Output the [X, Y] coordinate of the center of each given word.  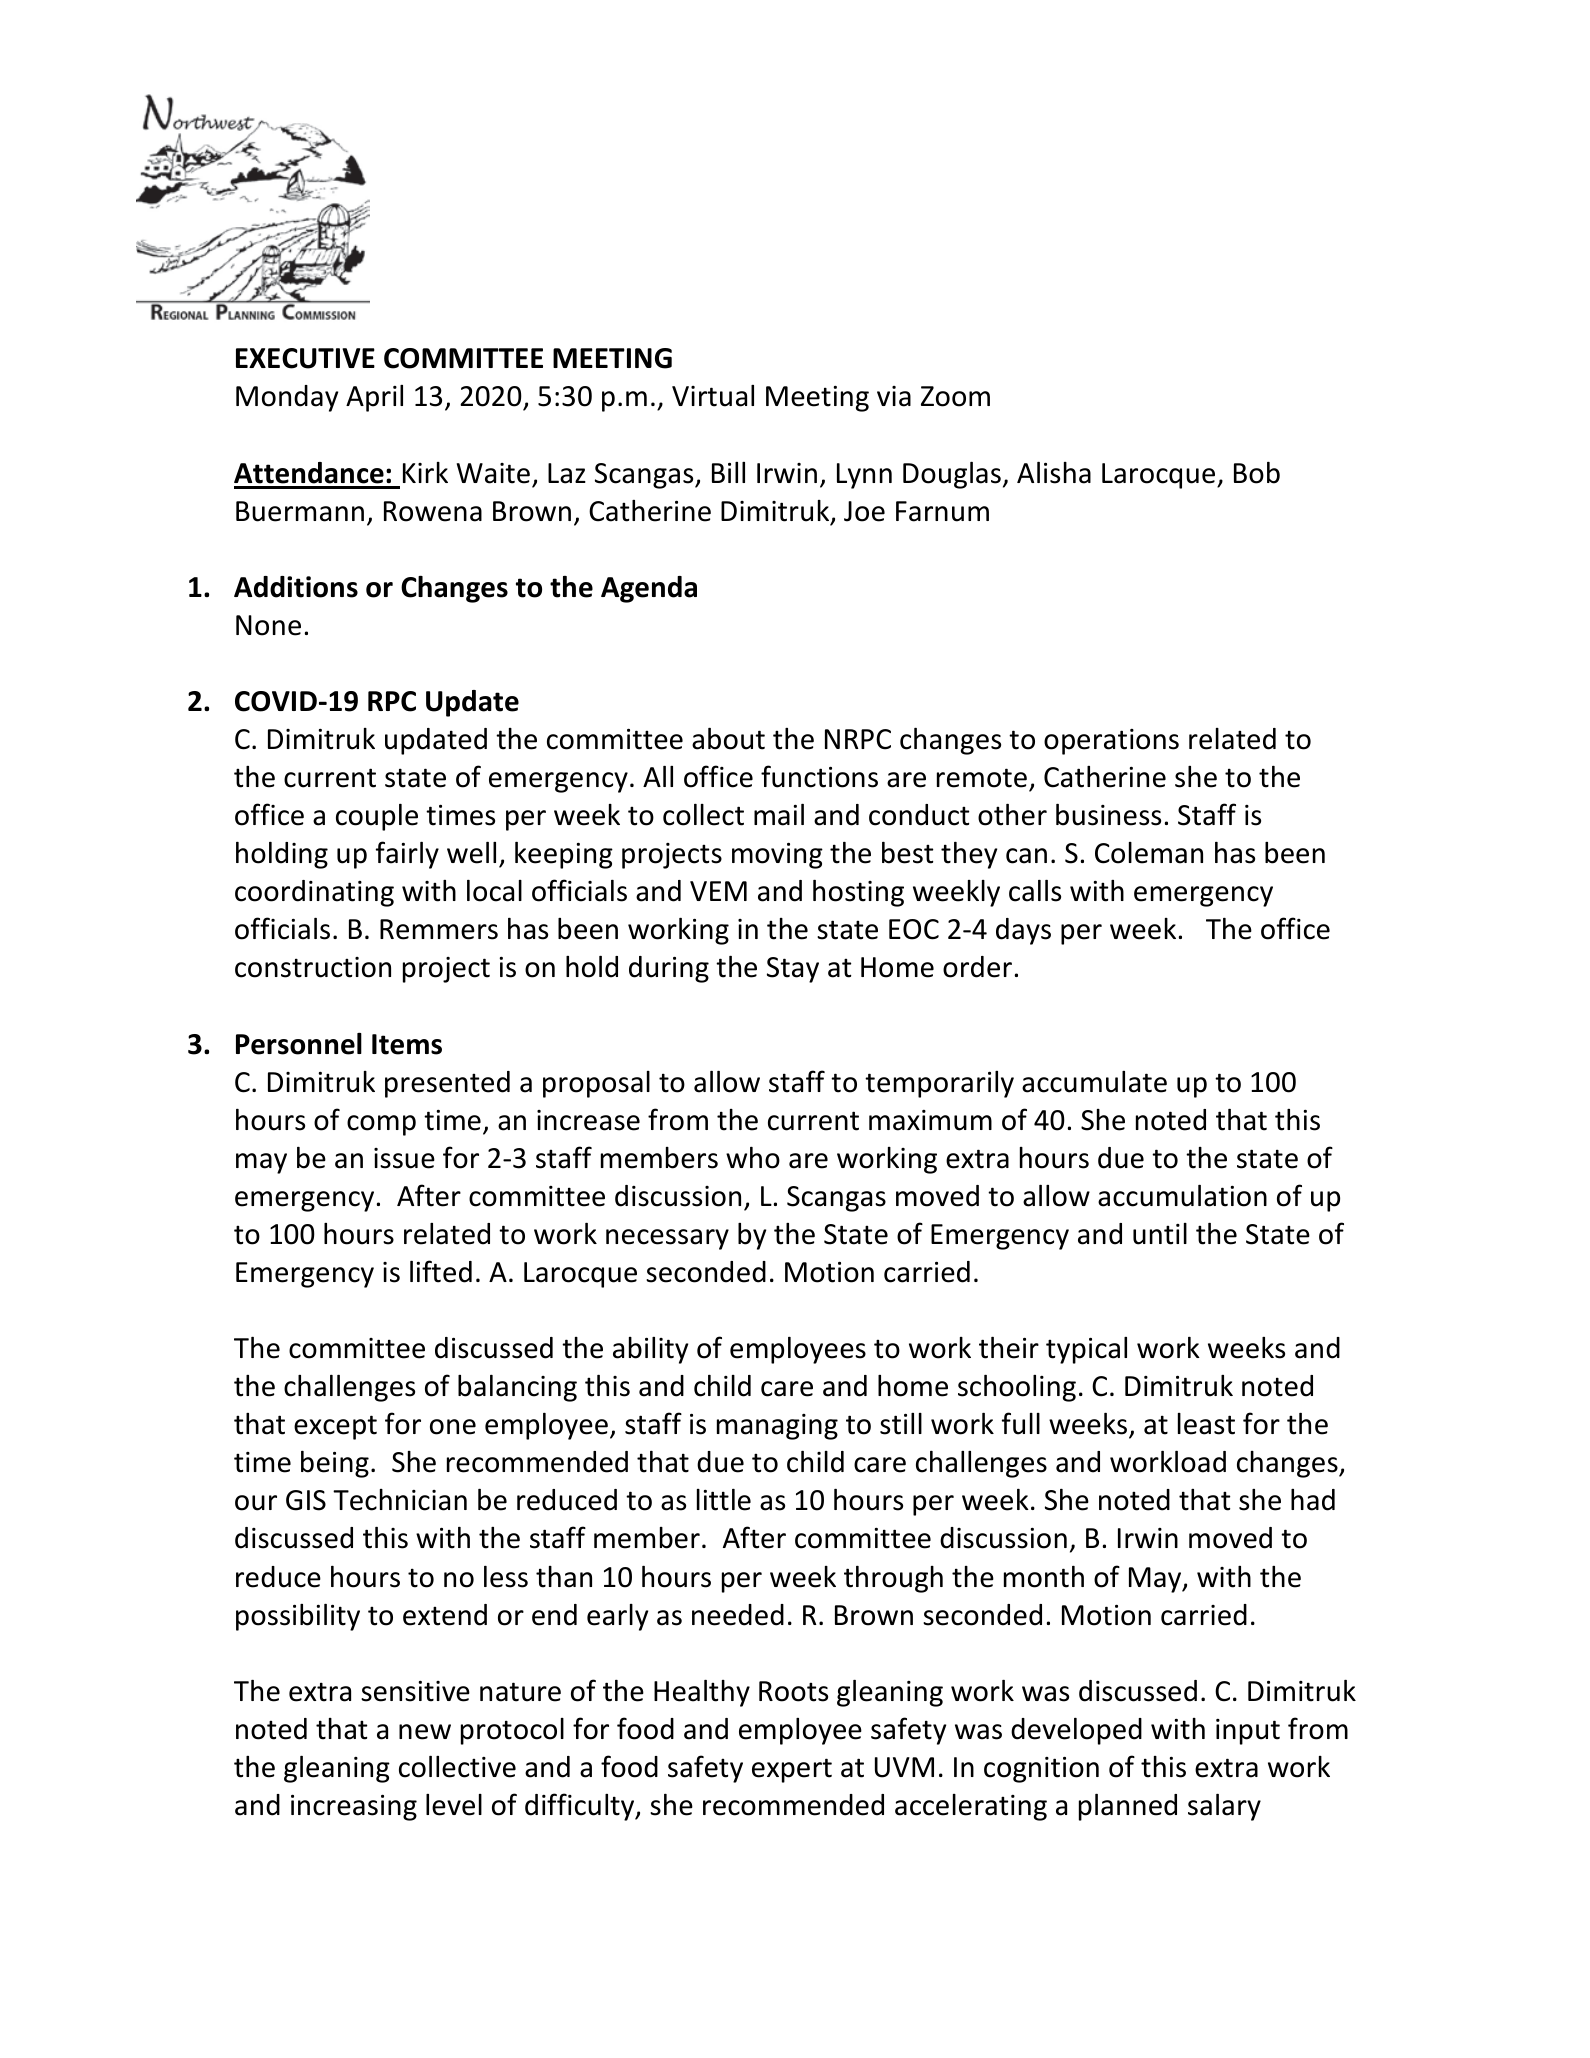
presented [447, 1084]
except [335, 1427]
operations [1111, 742]
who [753, 1158]
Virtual [713, 396]
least [1206, 1424]
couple [377, 817]
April [374, 398]
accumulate [1094, 1082]
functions [819, 776]
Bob [1257, 473]
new [425, 1732]
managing [777, 1427]
